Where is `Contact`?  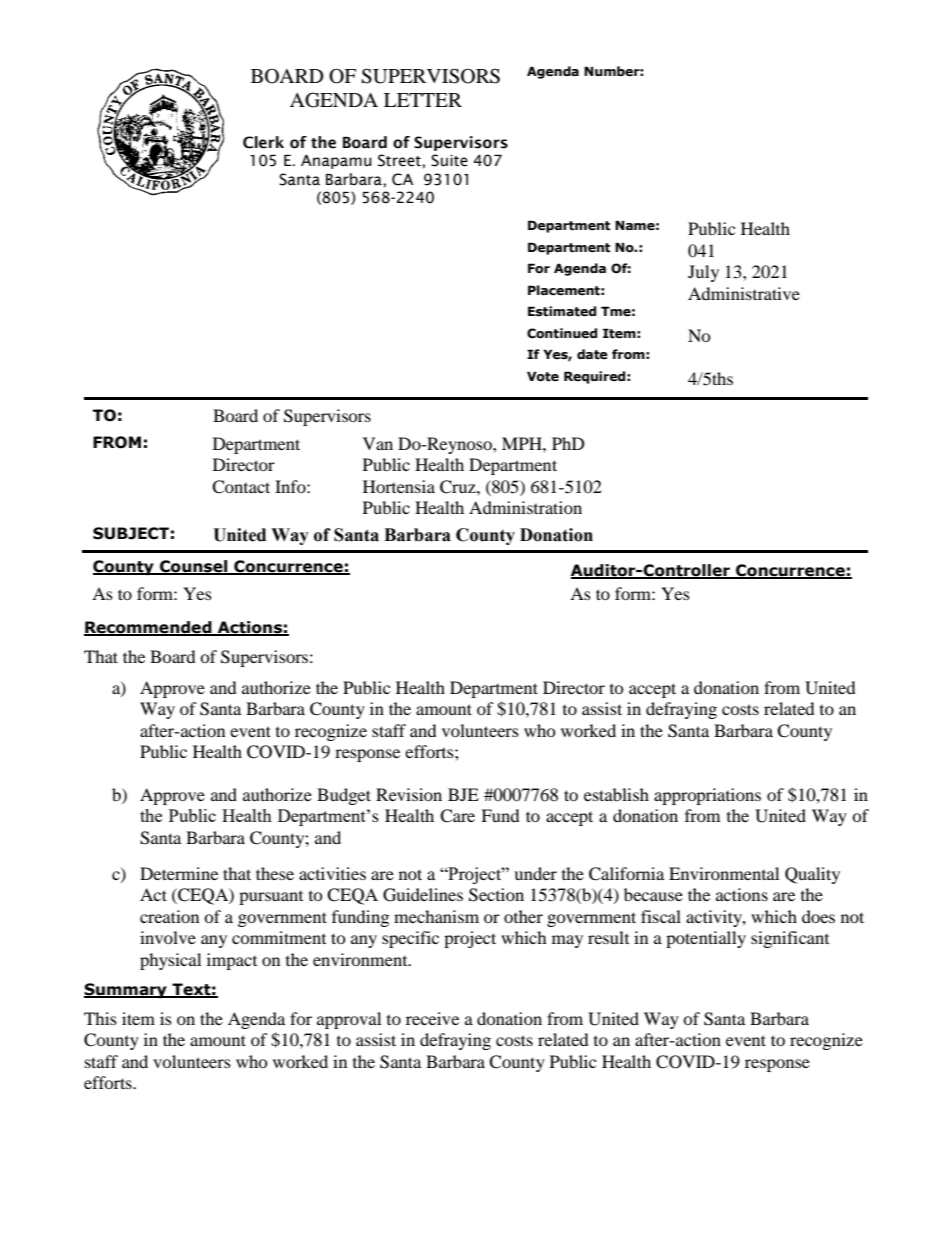 Contact is located at coordinates (241, 487).
